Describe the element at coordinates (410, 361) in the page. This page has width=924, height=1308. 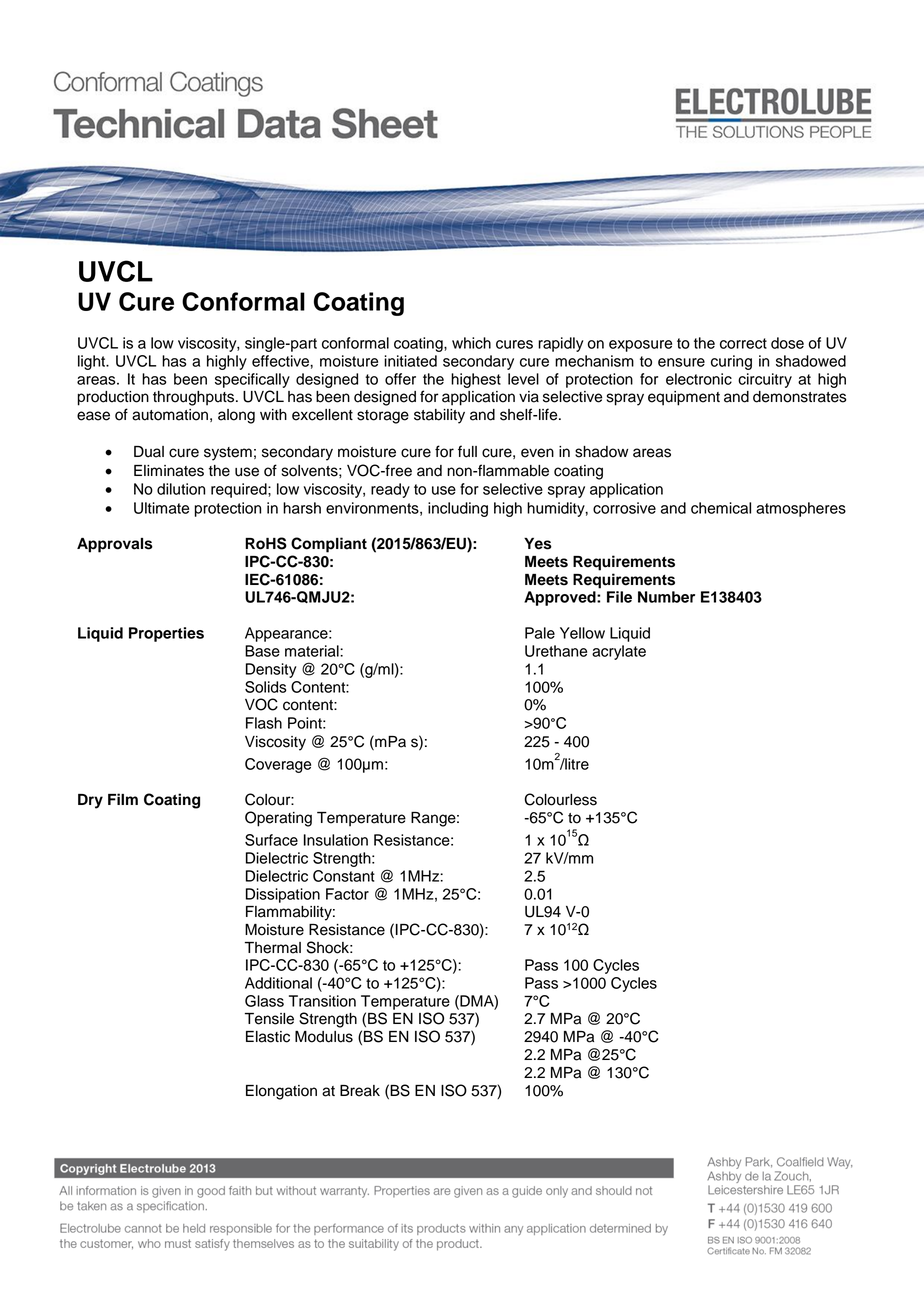
I see `initiated` at that location.
